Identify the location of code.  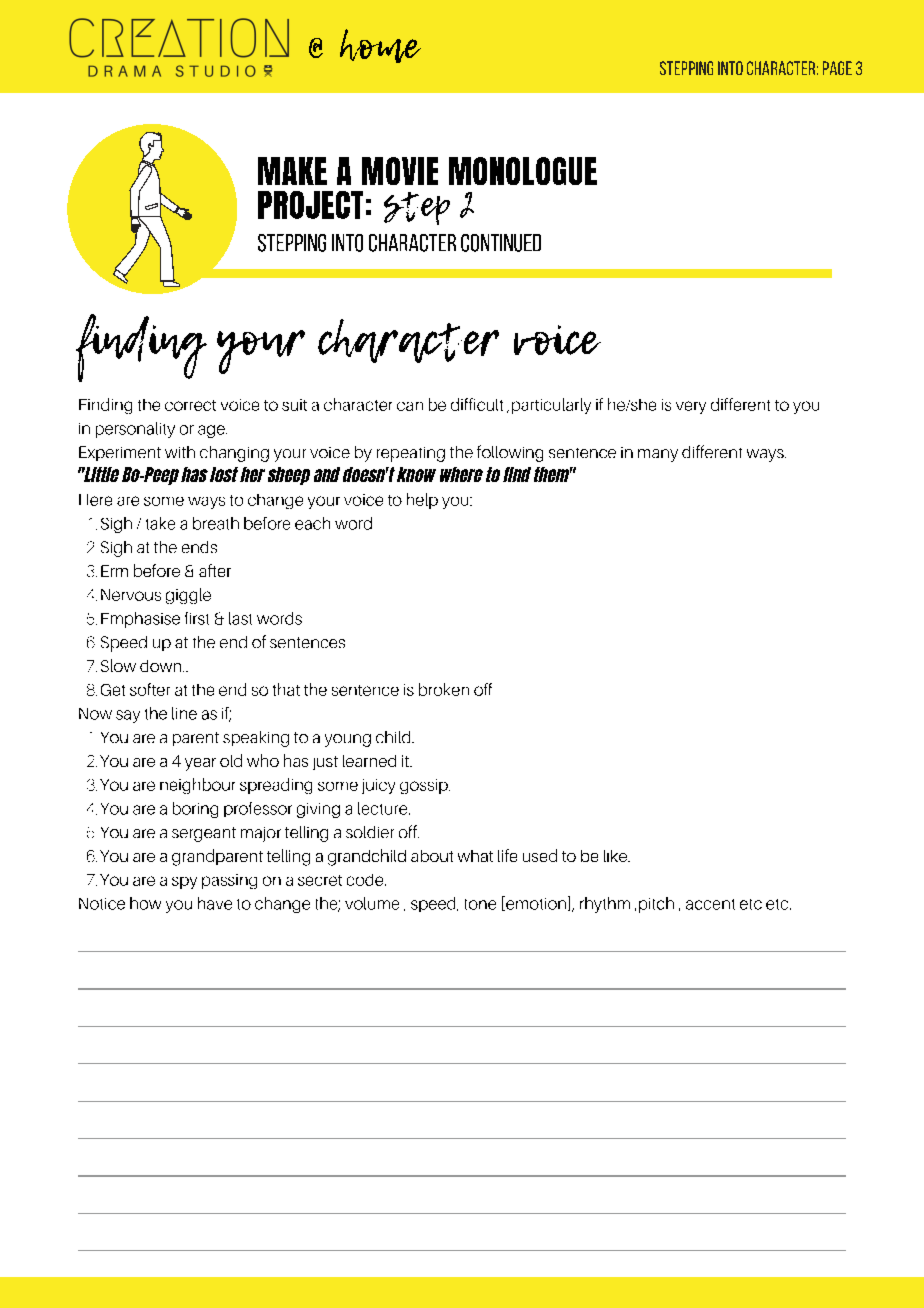
(366, 880).
